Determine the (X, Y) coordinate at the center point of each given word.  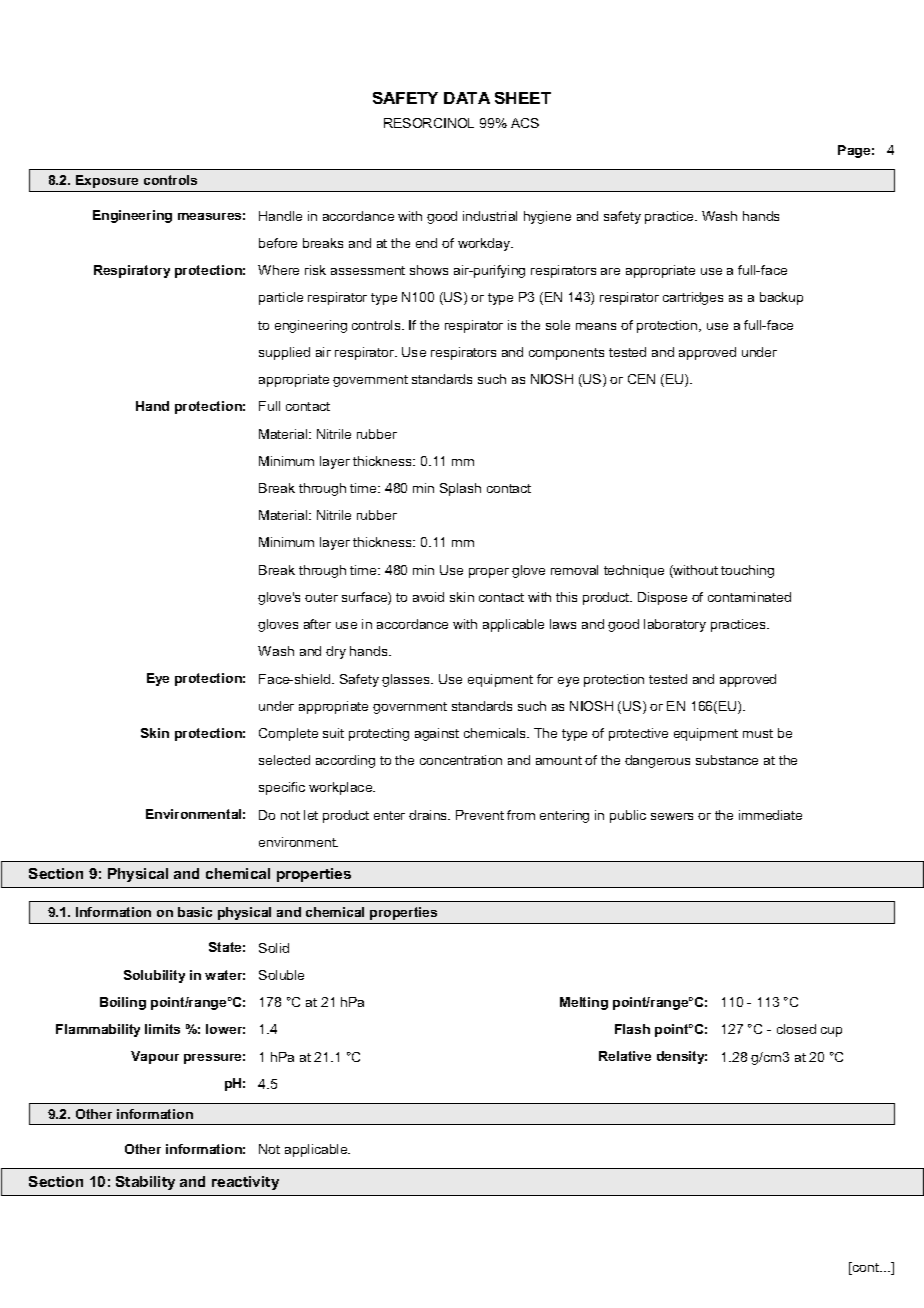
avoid (428, 597)
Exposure (107, 181)
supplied (284, 353)
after (317, 624)
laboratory (675, 625)
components (566, 354)
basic (195, 912)
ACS (525, 123)
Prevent (480, 815)
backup (781, 298)
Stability (145, 1183)
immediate (770, 815)
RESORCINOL (429, 123)
